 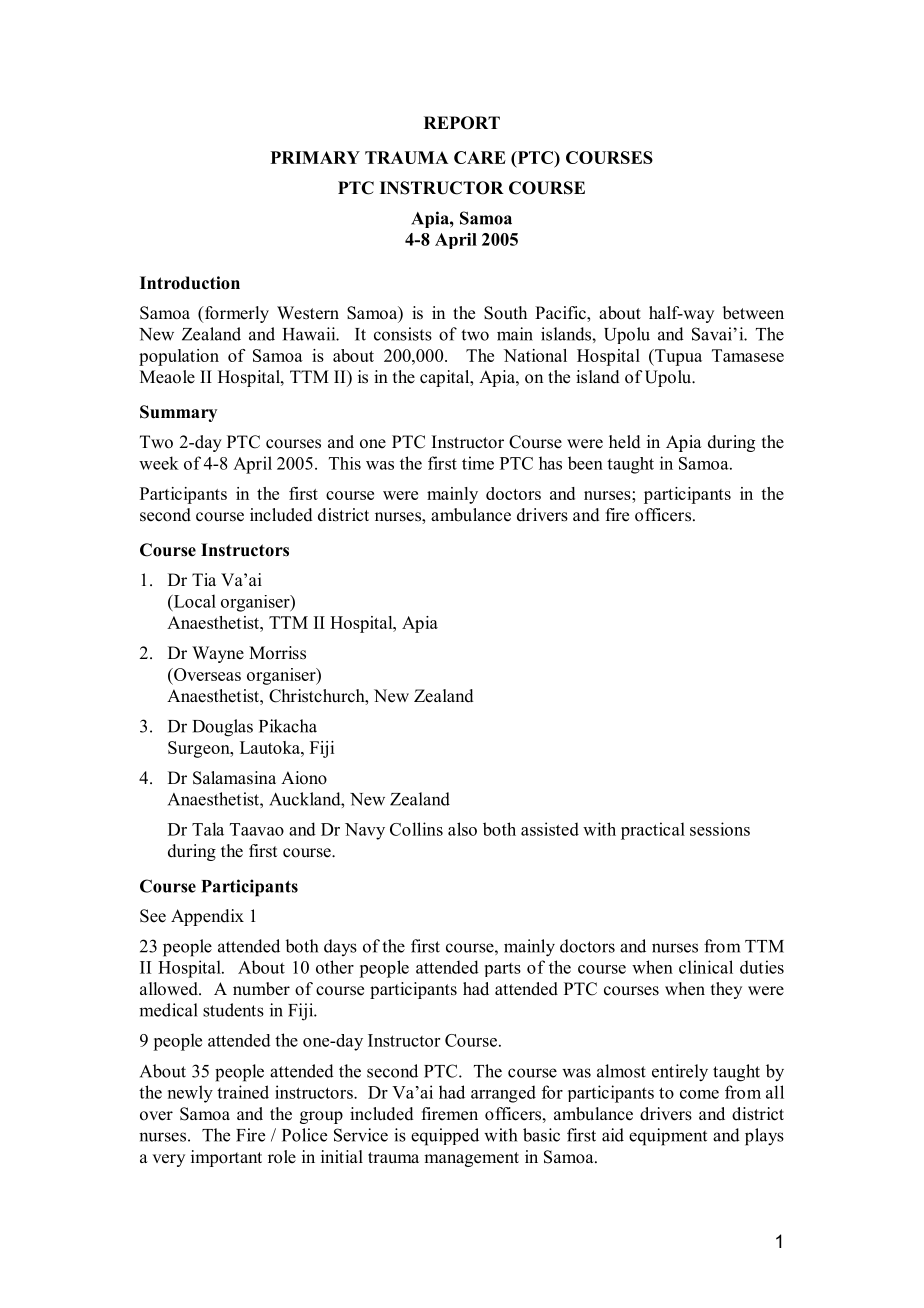 I want to click on between, so click(x=753, y=313).
